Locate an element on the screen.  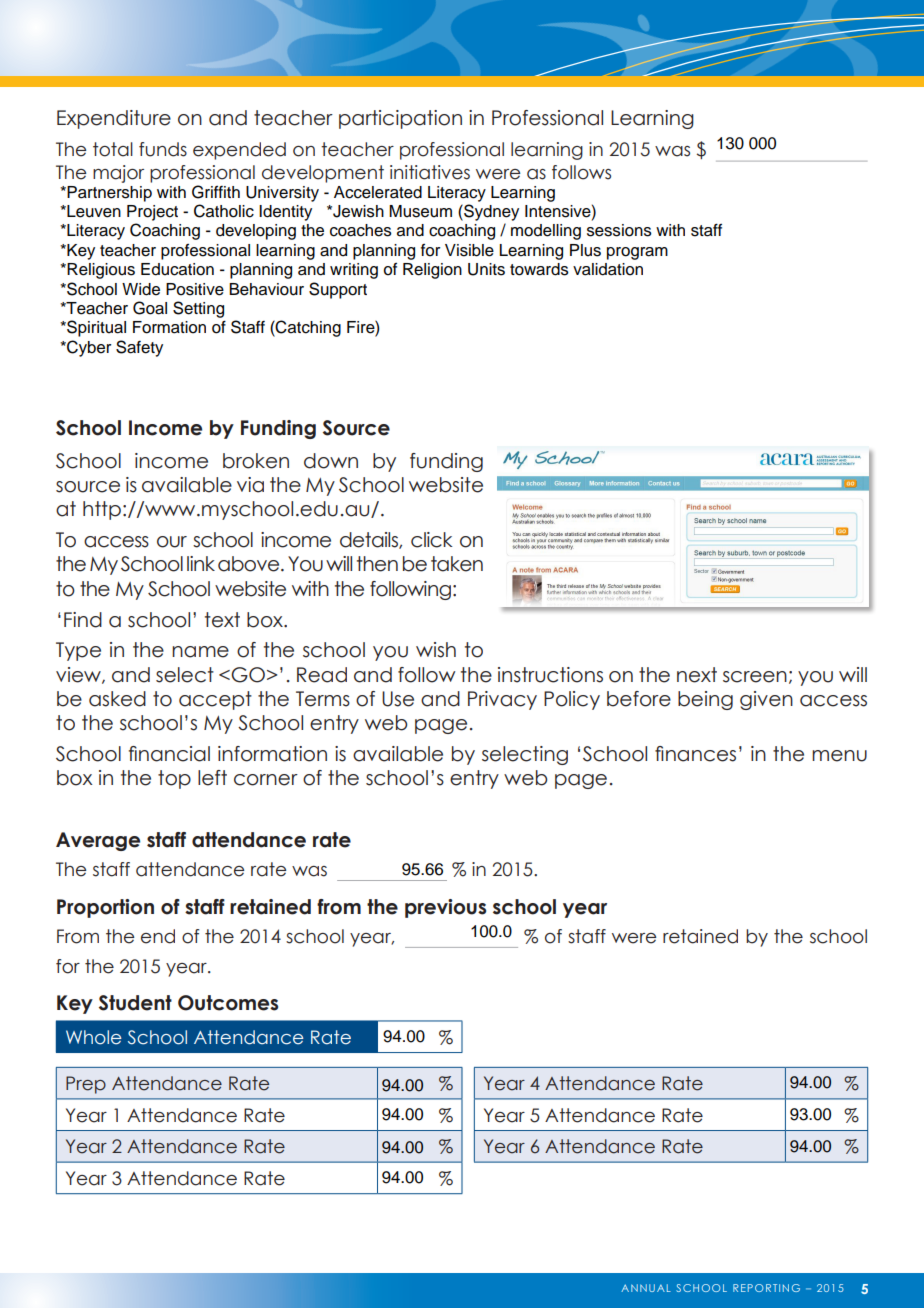
REPORTING is located at coordinates (766, 1288).
